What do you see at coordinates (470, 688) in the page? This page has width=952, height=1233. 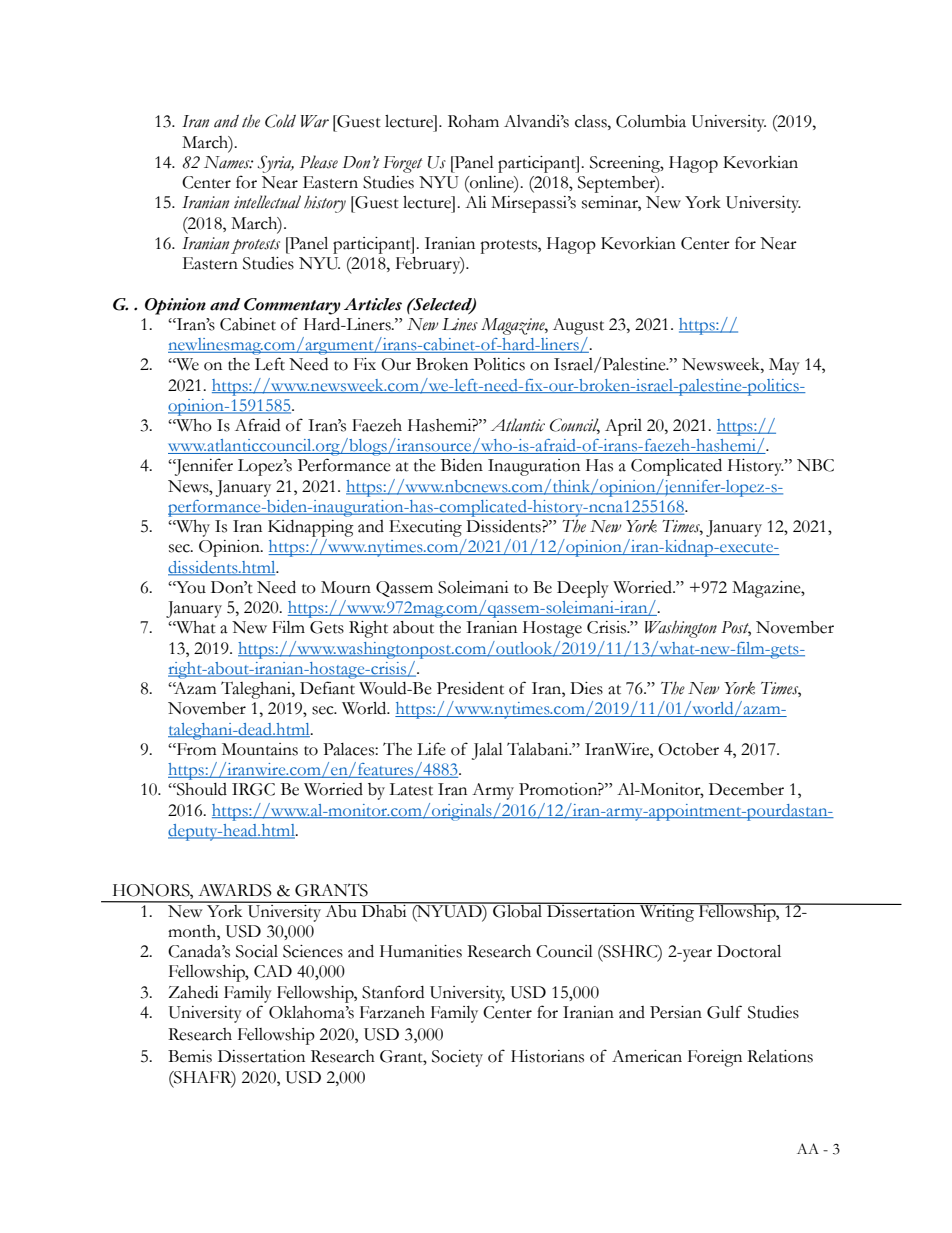 I see `President` at bounding box center [470, 688].
